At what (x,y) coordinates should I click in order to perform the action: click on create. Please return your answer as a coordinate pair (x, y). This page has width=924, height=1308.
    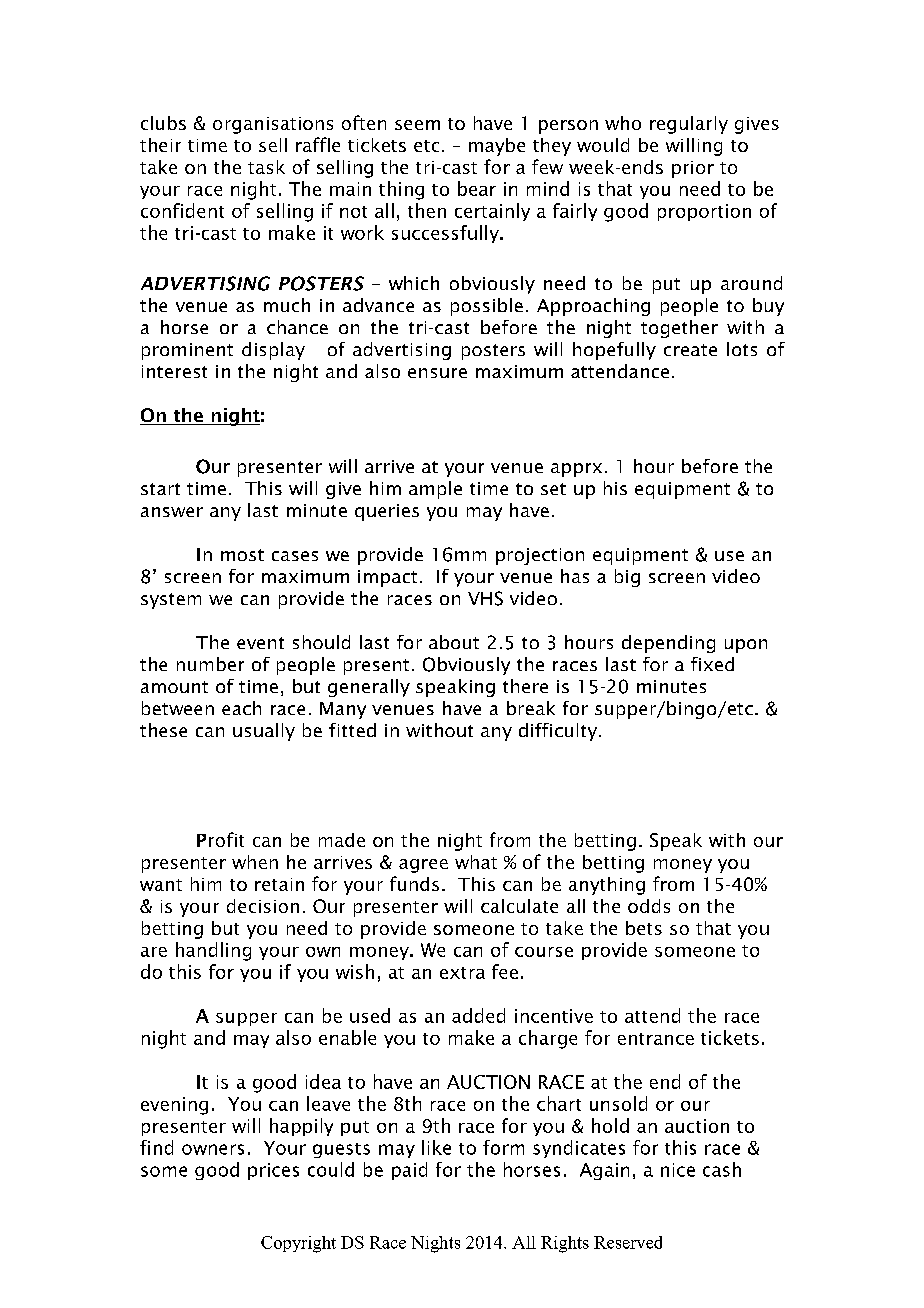
    Looking at the image, I should click on (690, 350).
